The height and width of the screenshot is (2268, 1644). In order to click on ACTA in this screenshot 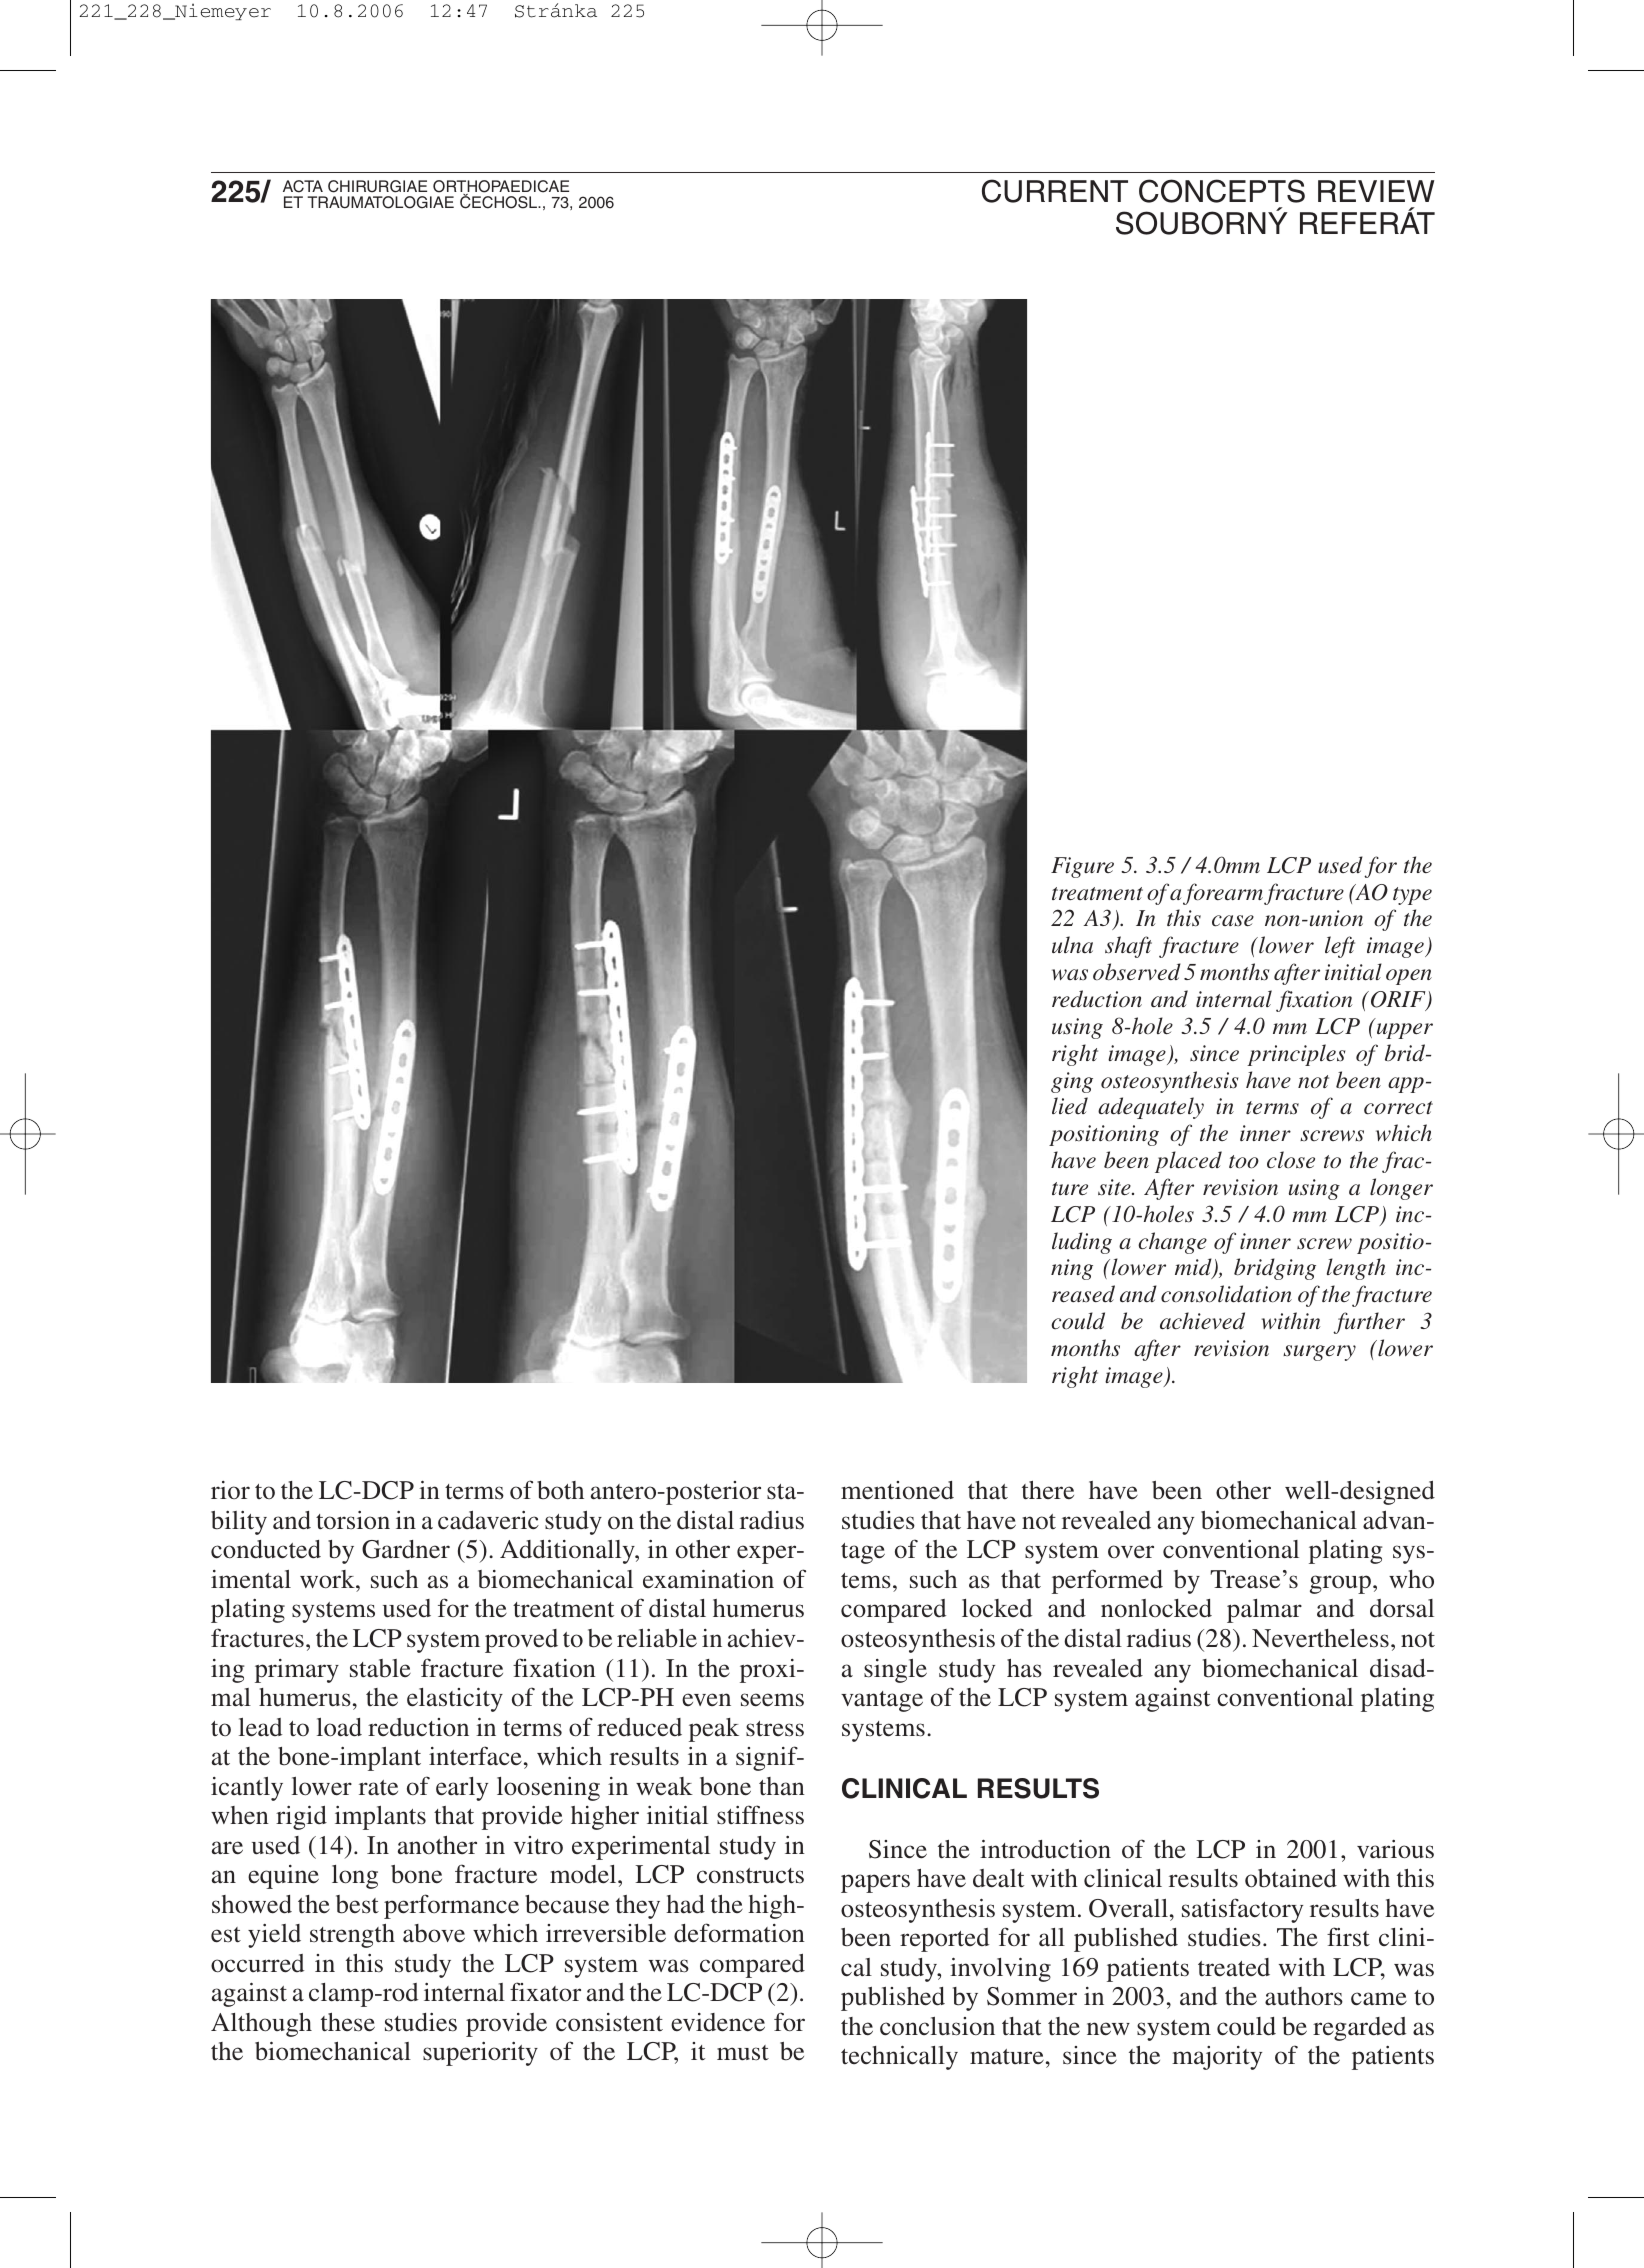, I will do `click(303, 186)`.
